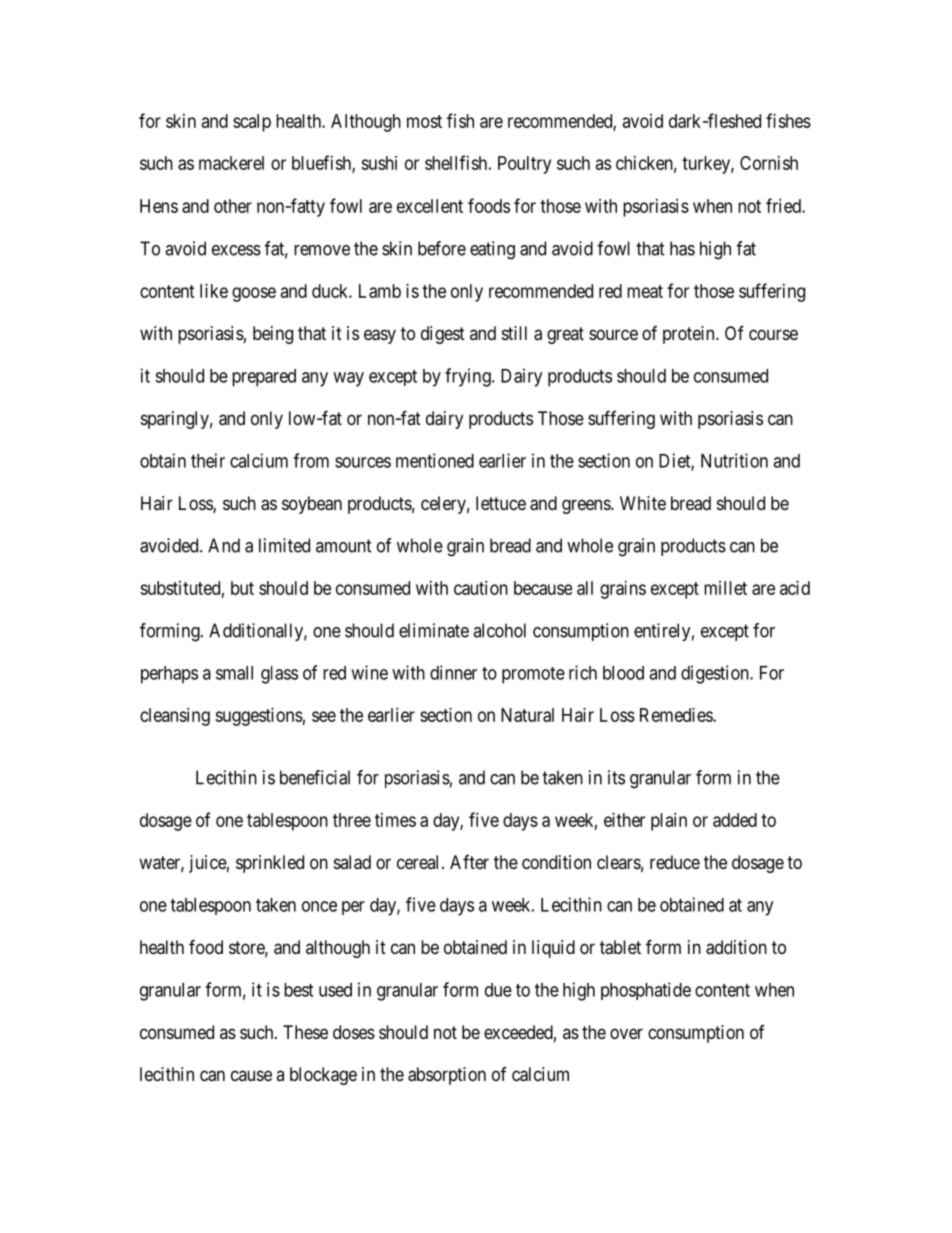  I want to click on absorption, so click(447, 1076).
